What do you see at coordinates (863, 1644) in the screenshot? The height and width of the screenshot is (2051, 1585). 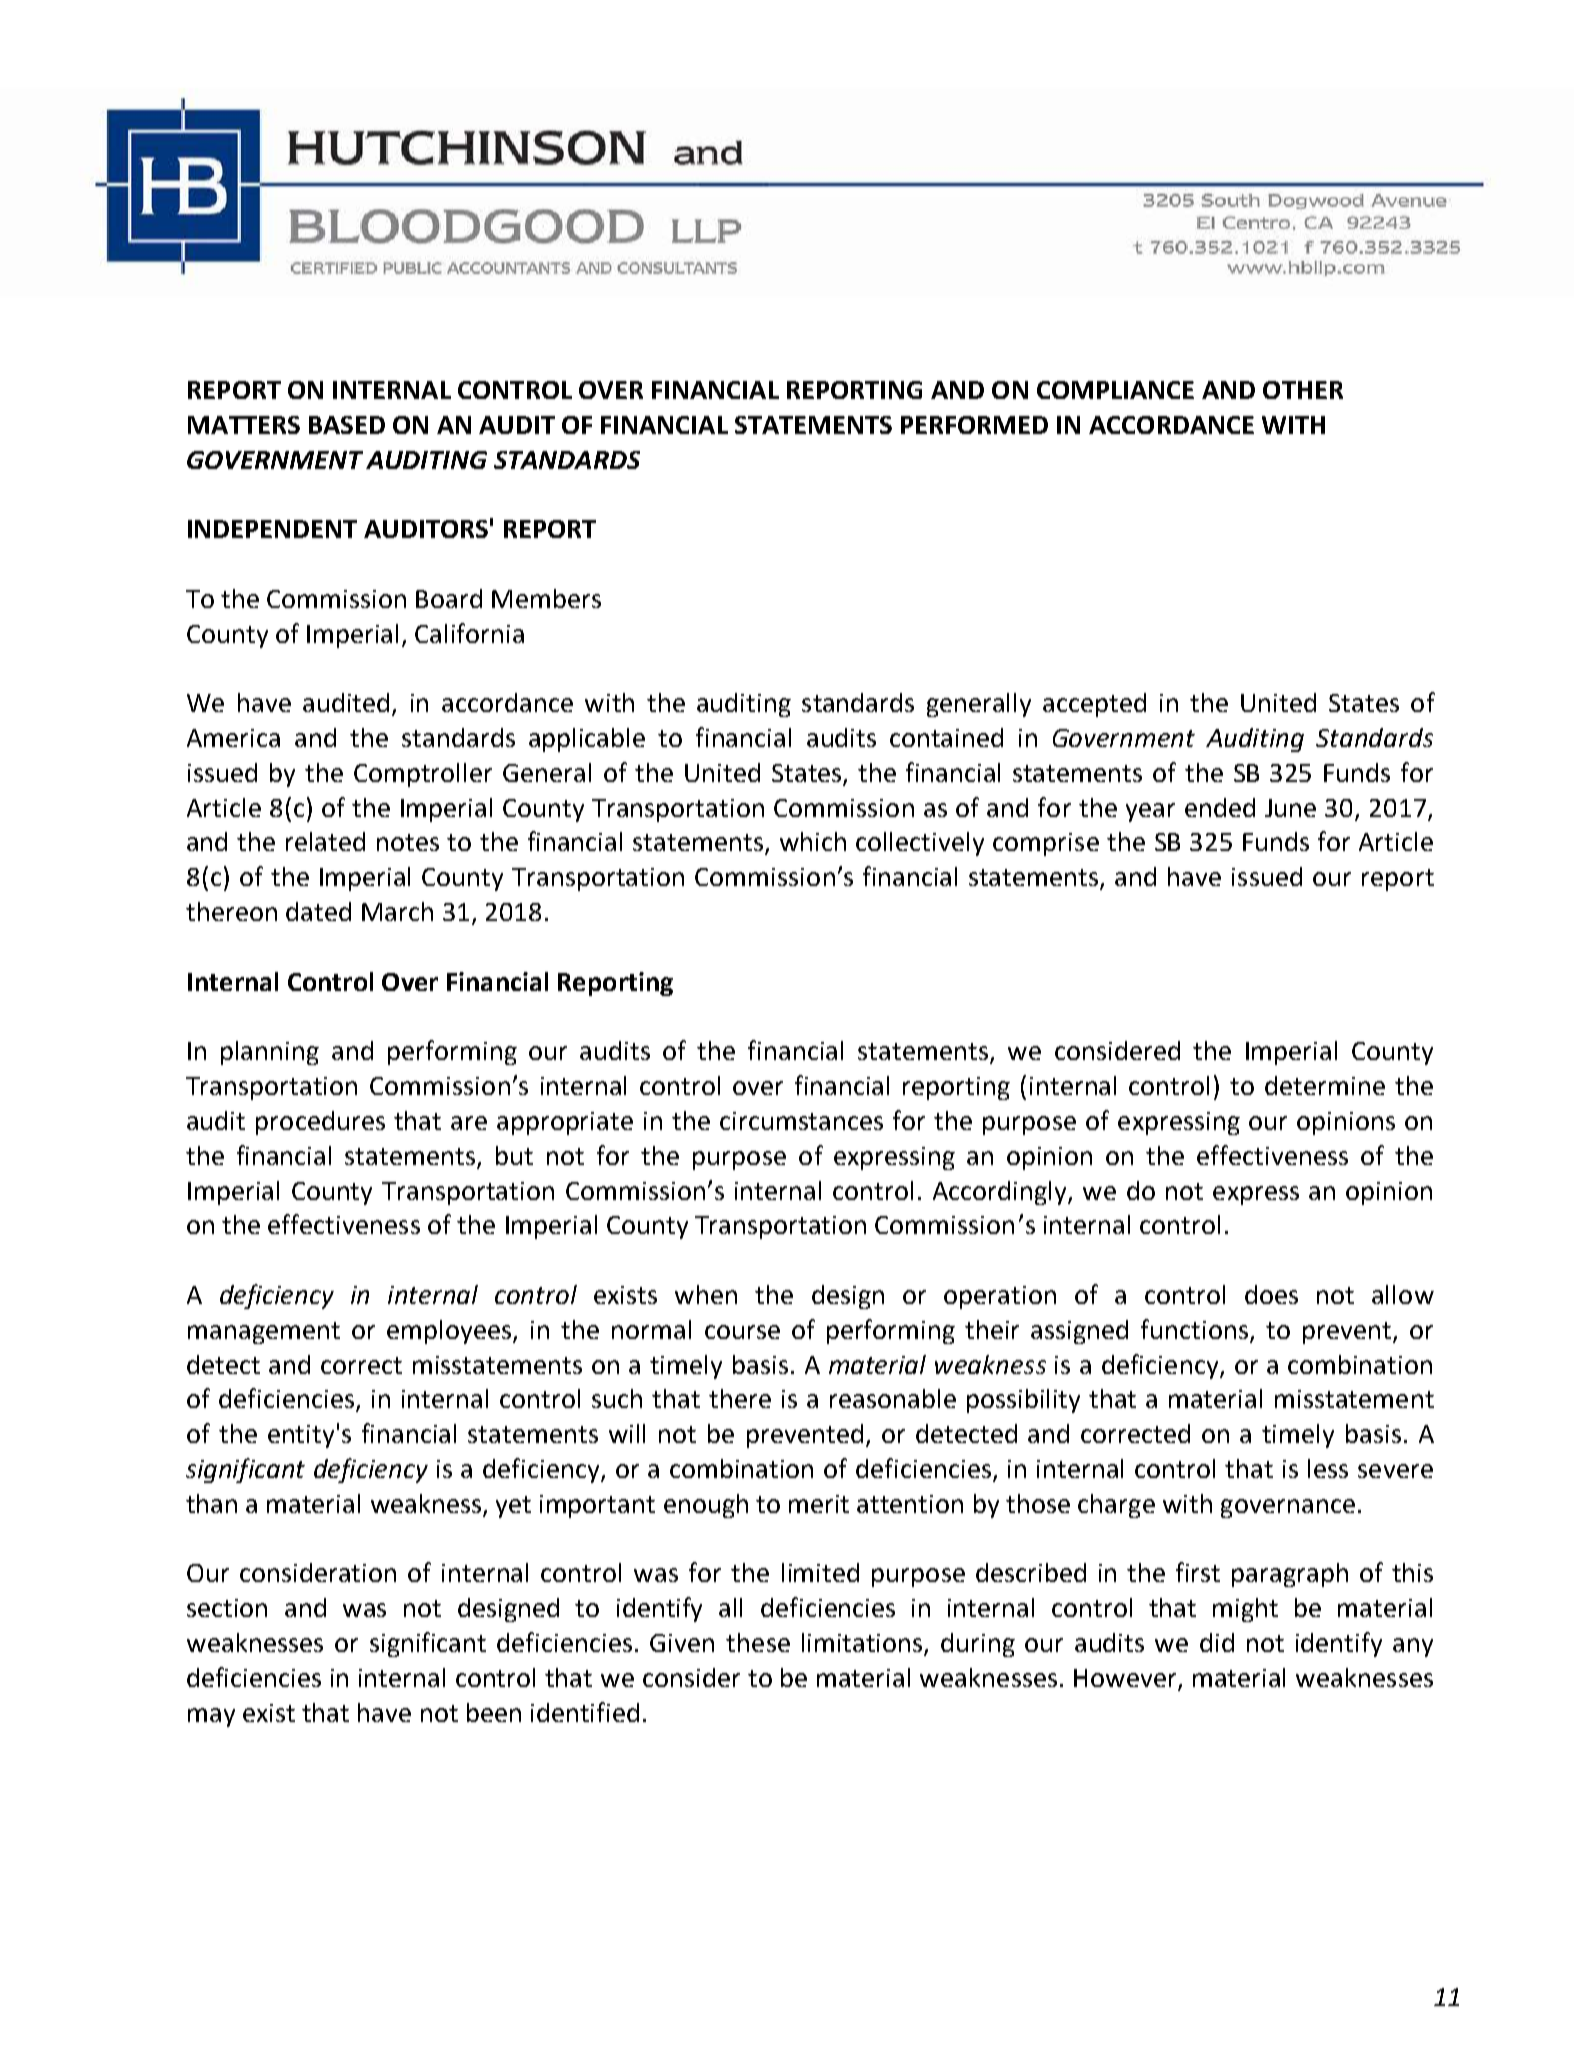 I see `limitations` at bounding box center [863, 1644].
